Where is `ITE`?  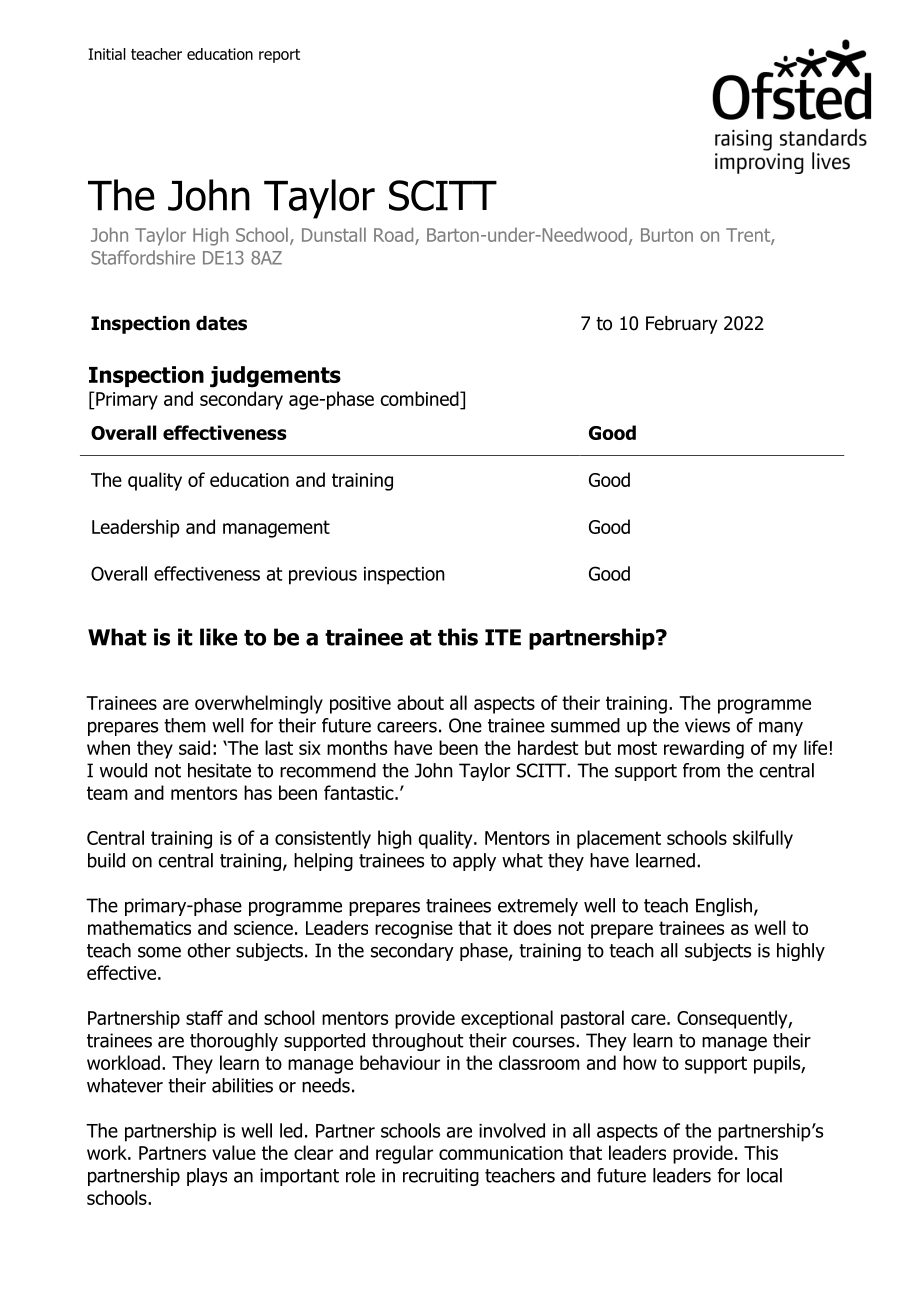 ITE is located at coordinates (503, 637).
